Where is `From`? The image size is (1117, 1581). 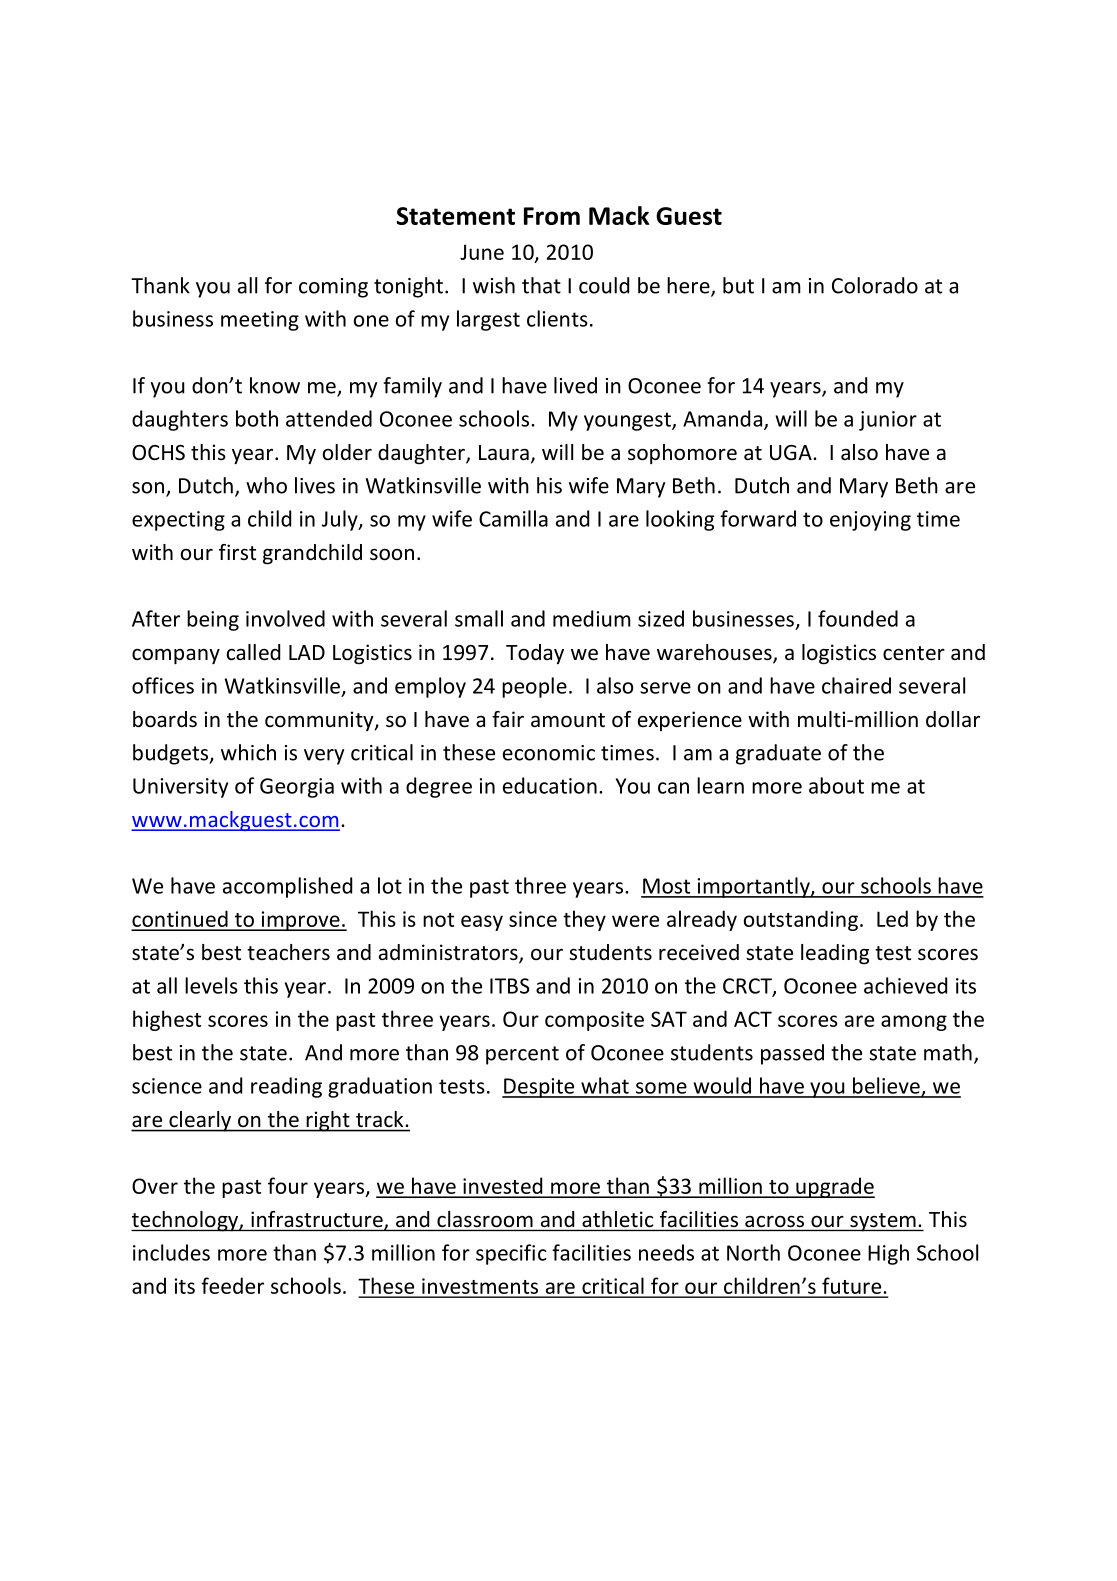 From is located at coordinates (552, 216).
